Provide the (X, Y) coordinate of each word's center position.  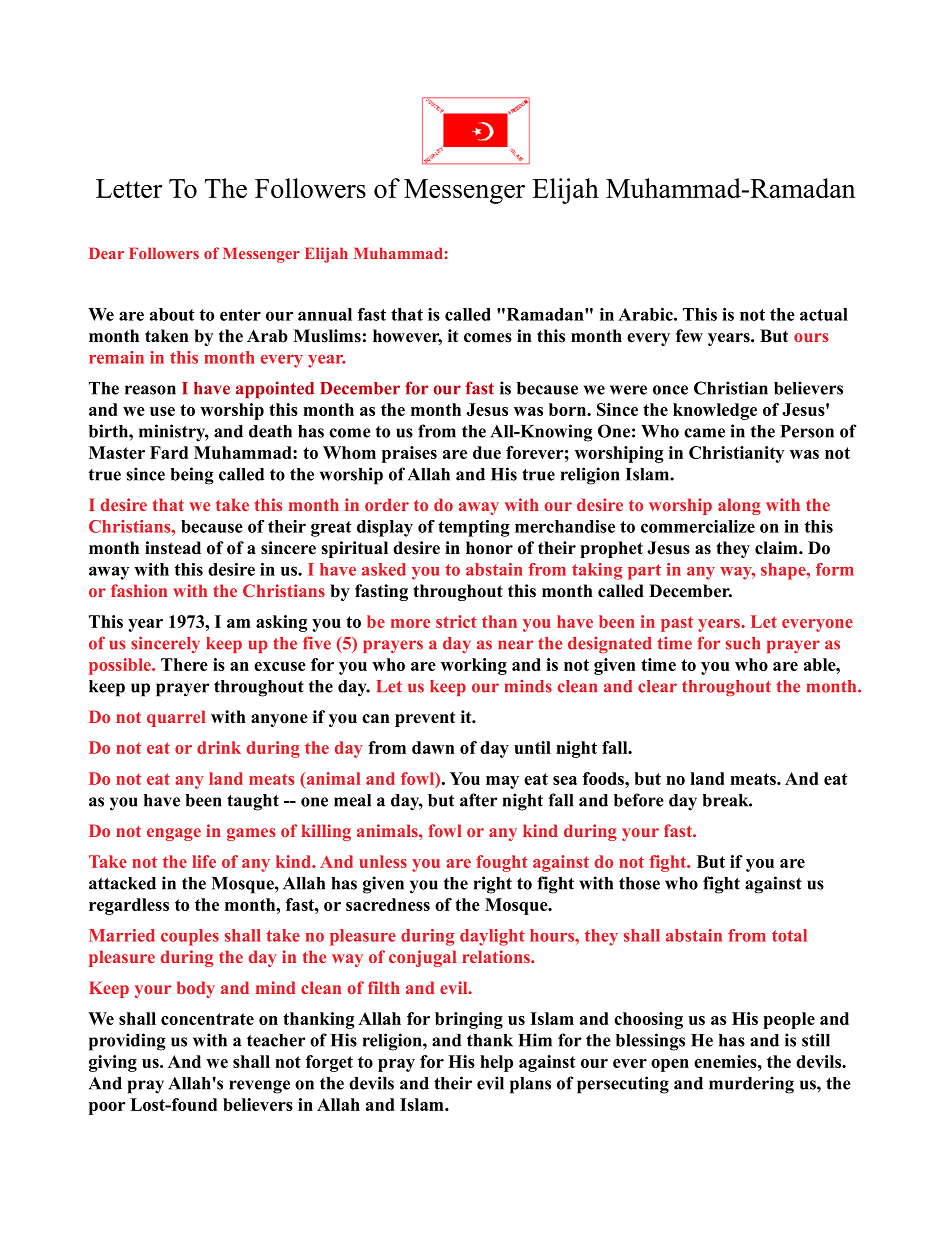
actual (824, 314)
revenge (259, 1087)
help (496, 1063)
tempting (474, 528)
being (192, 476)
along (739, 506)
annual (325, 314)
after (479, 800)
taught (253, 802)
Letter (129, 188)
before (639, 800)
